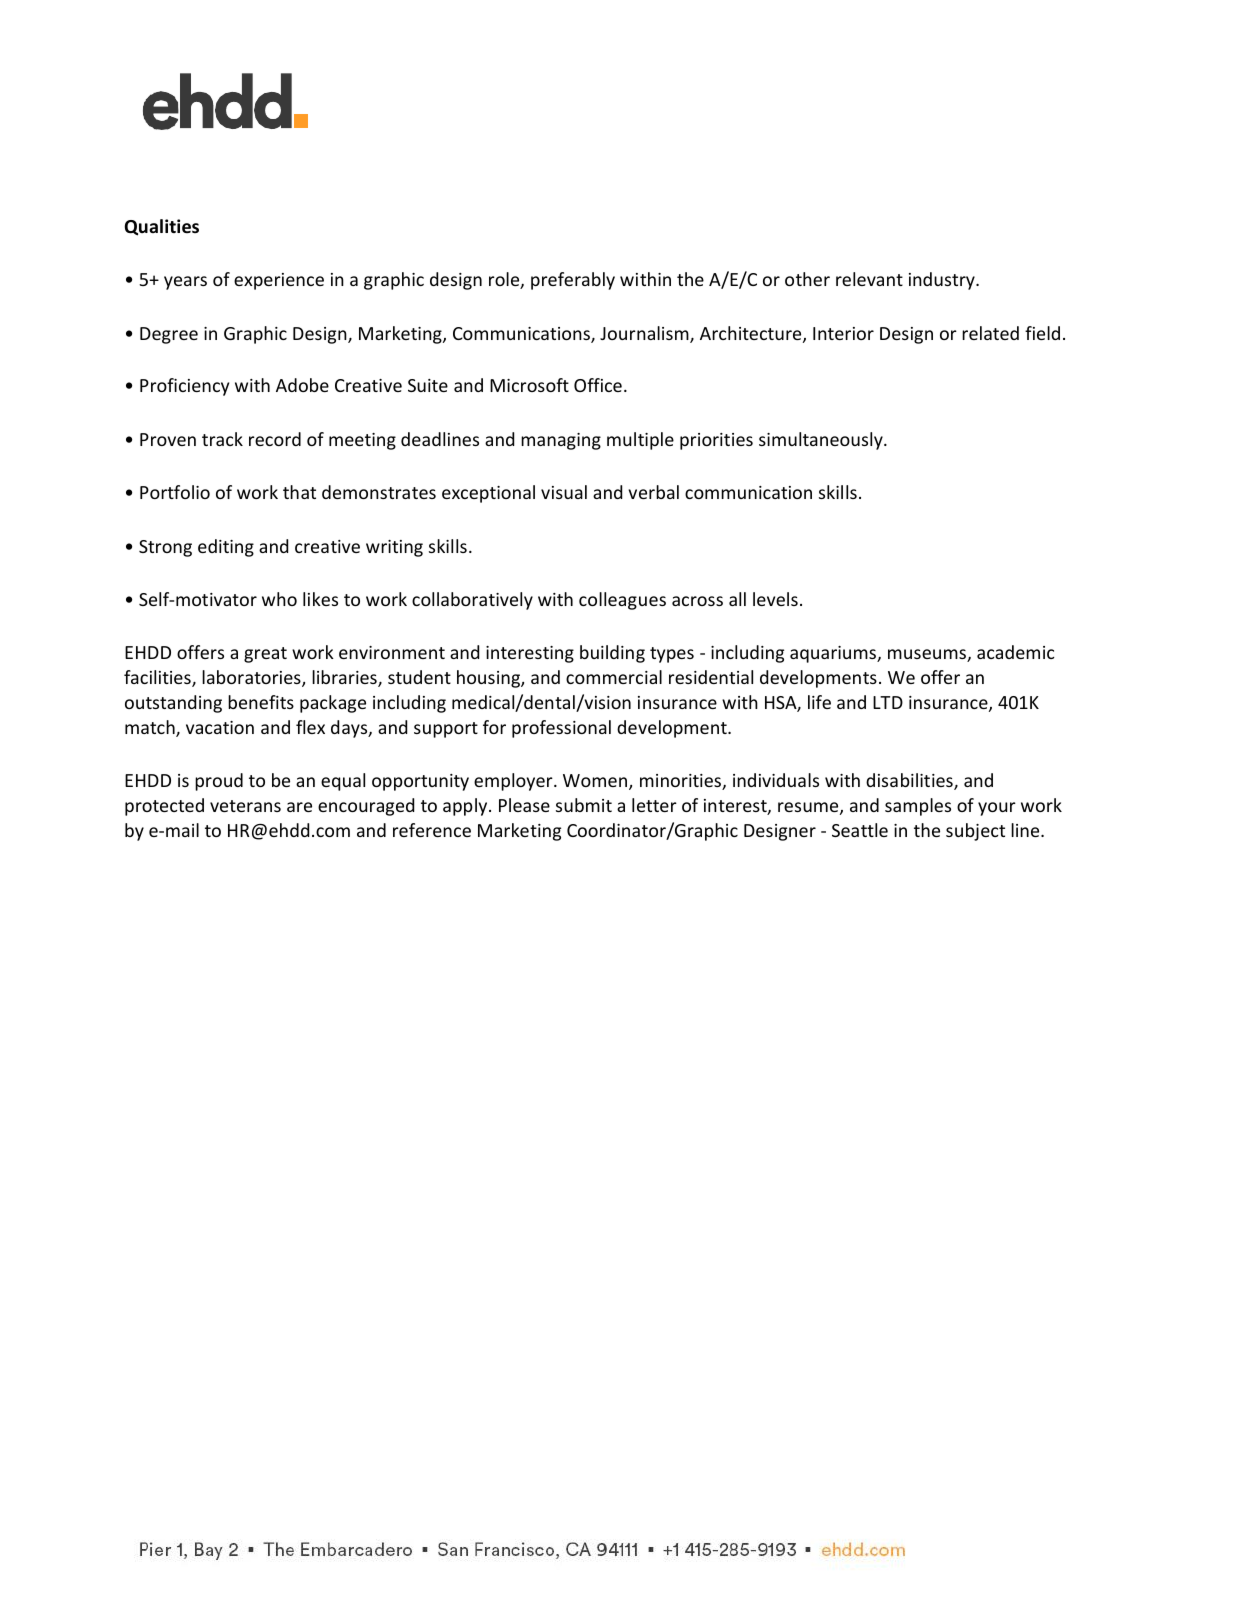 The width and height of the screenshot is (1245, 1612). Describe the element at coordinates (279, 599) in the screenshot. I see `who` at that location.
